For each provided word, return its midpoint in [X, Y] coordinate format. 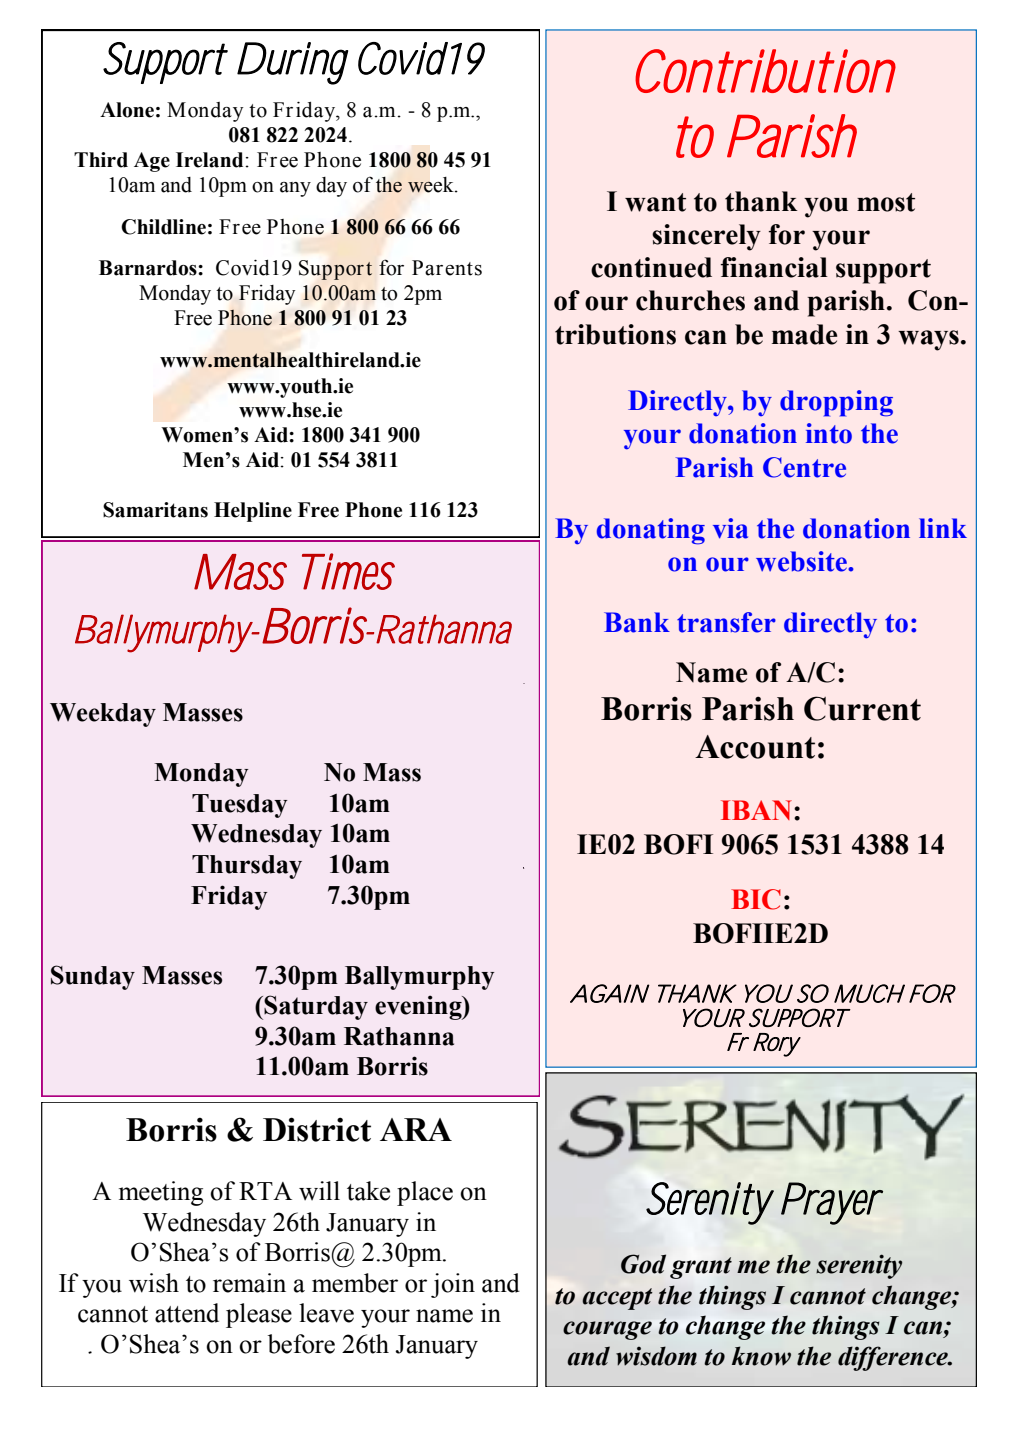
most [886, 202]
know [761, 1356]
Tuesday [240, 806]
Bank [637, 622]
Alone [127, 110]
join [453, 1285]
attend [187, 1313]
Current [862, 708]
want [655, 202]
